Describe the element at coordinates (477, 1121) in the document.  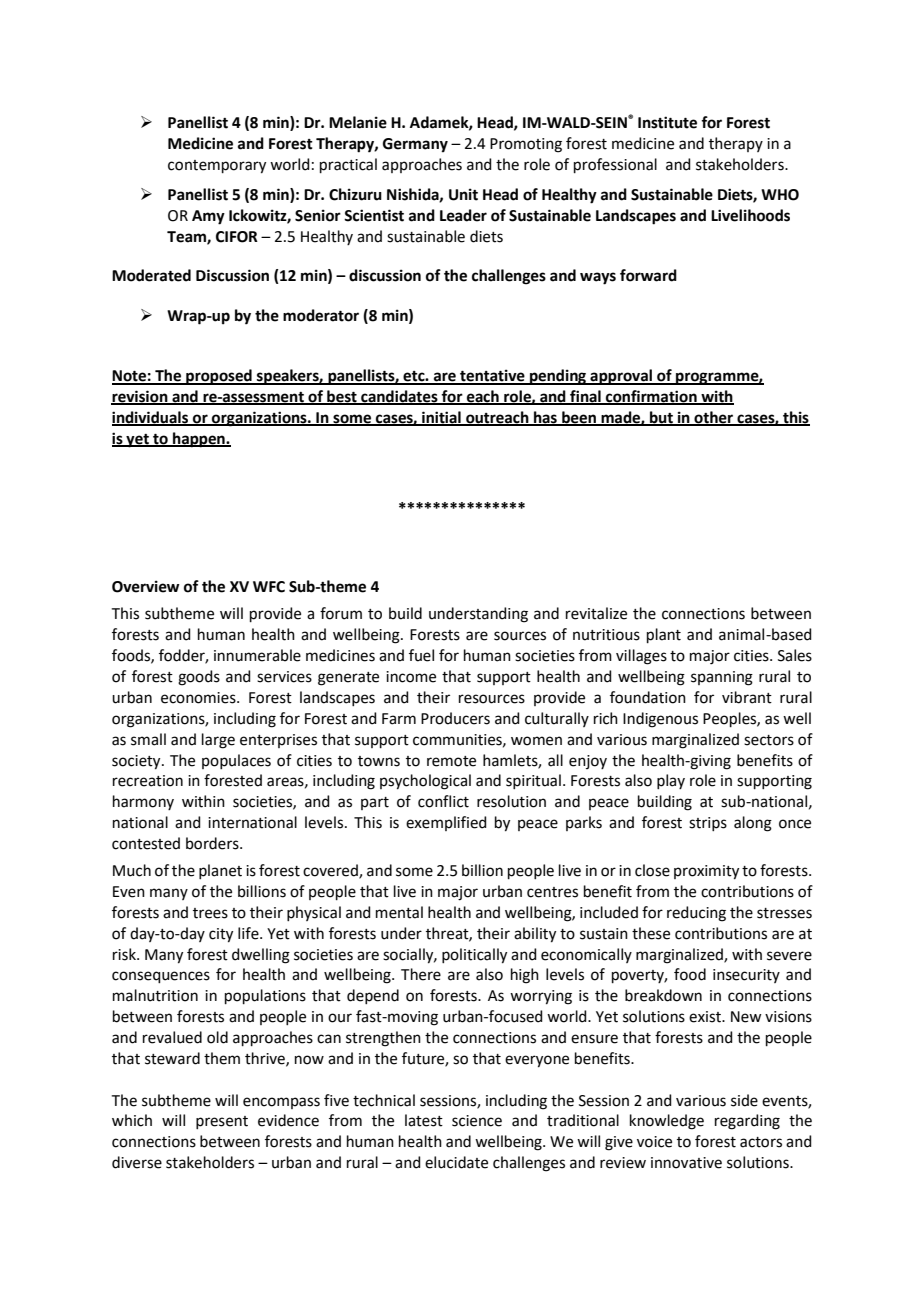
I see `science` at that location.
